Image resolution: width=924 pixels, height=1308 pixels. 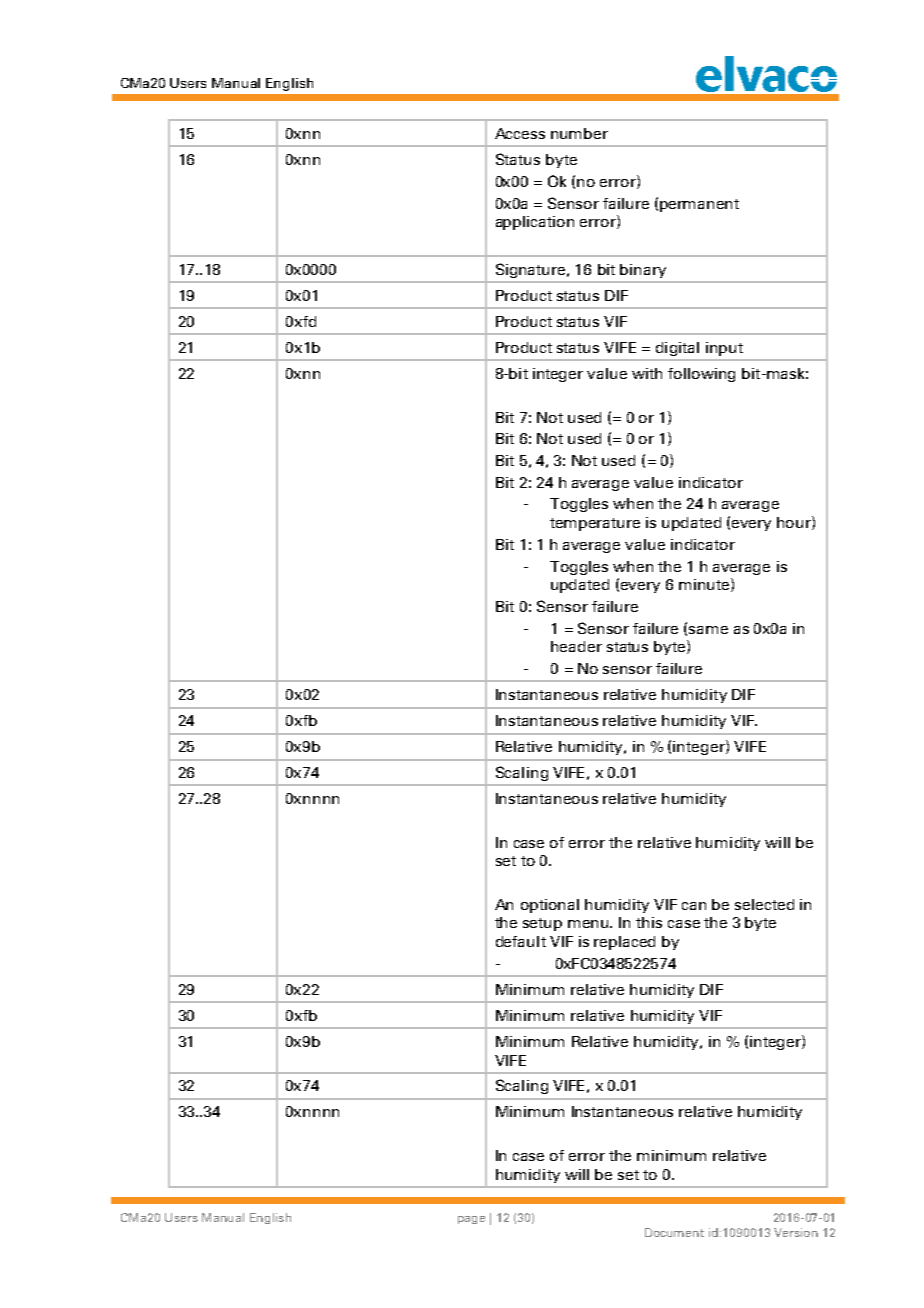 What do you see at coordinates (724, 349) in the screenshot?
I see `input` at bounding box center [724, 349].
